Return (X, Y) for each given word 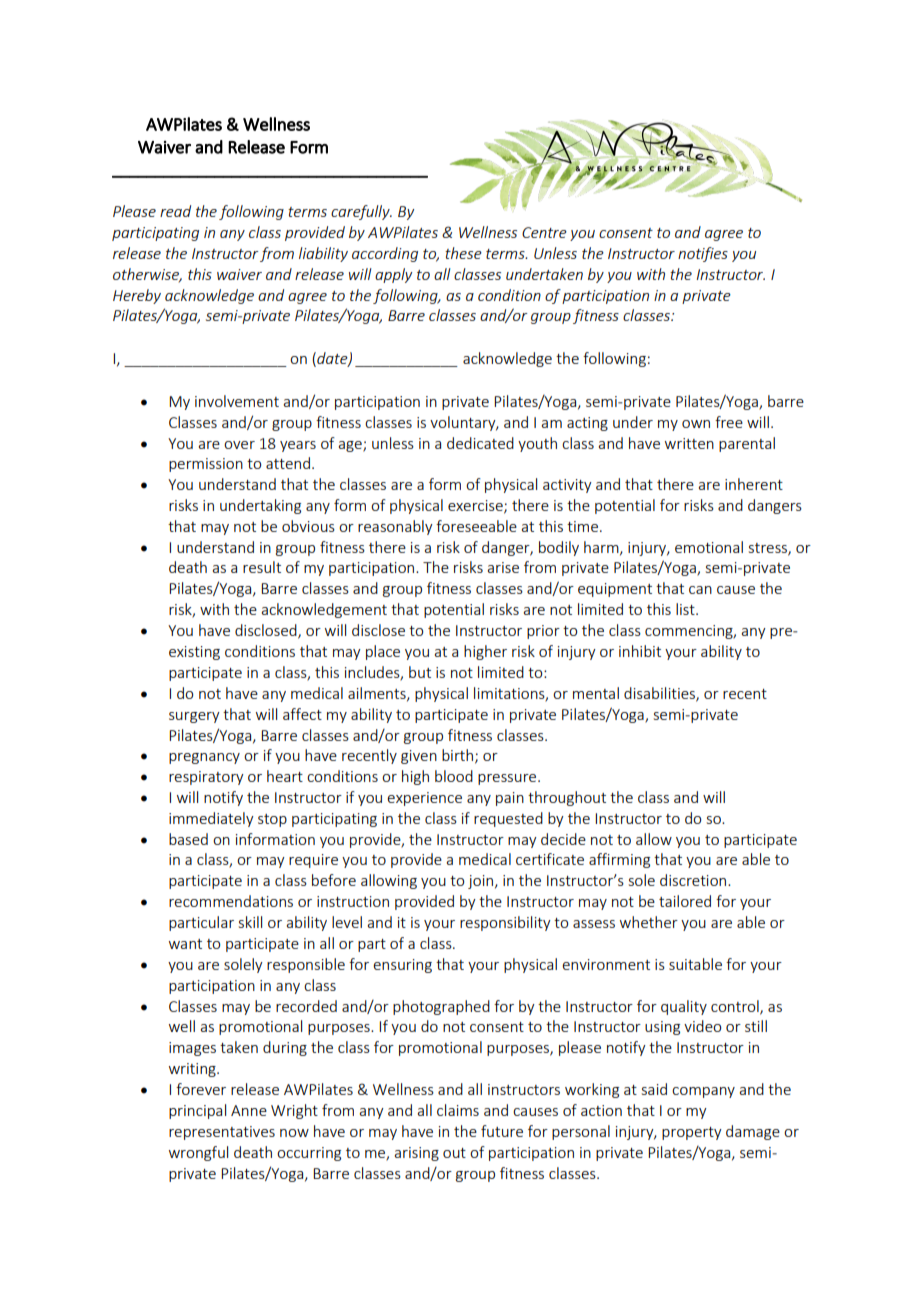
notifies (703, 254)
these (463, 253)
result (262, 567)
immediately (211, 819)
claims (458, 1110)
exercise (476, 506)
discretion (694, 880)
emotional (709, 547)
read (175, 211)
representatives (222, 1133)
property (692, 1133)
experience (424, 799)
